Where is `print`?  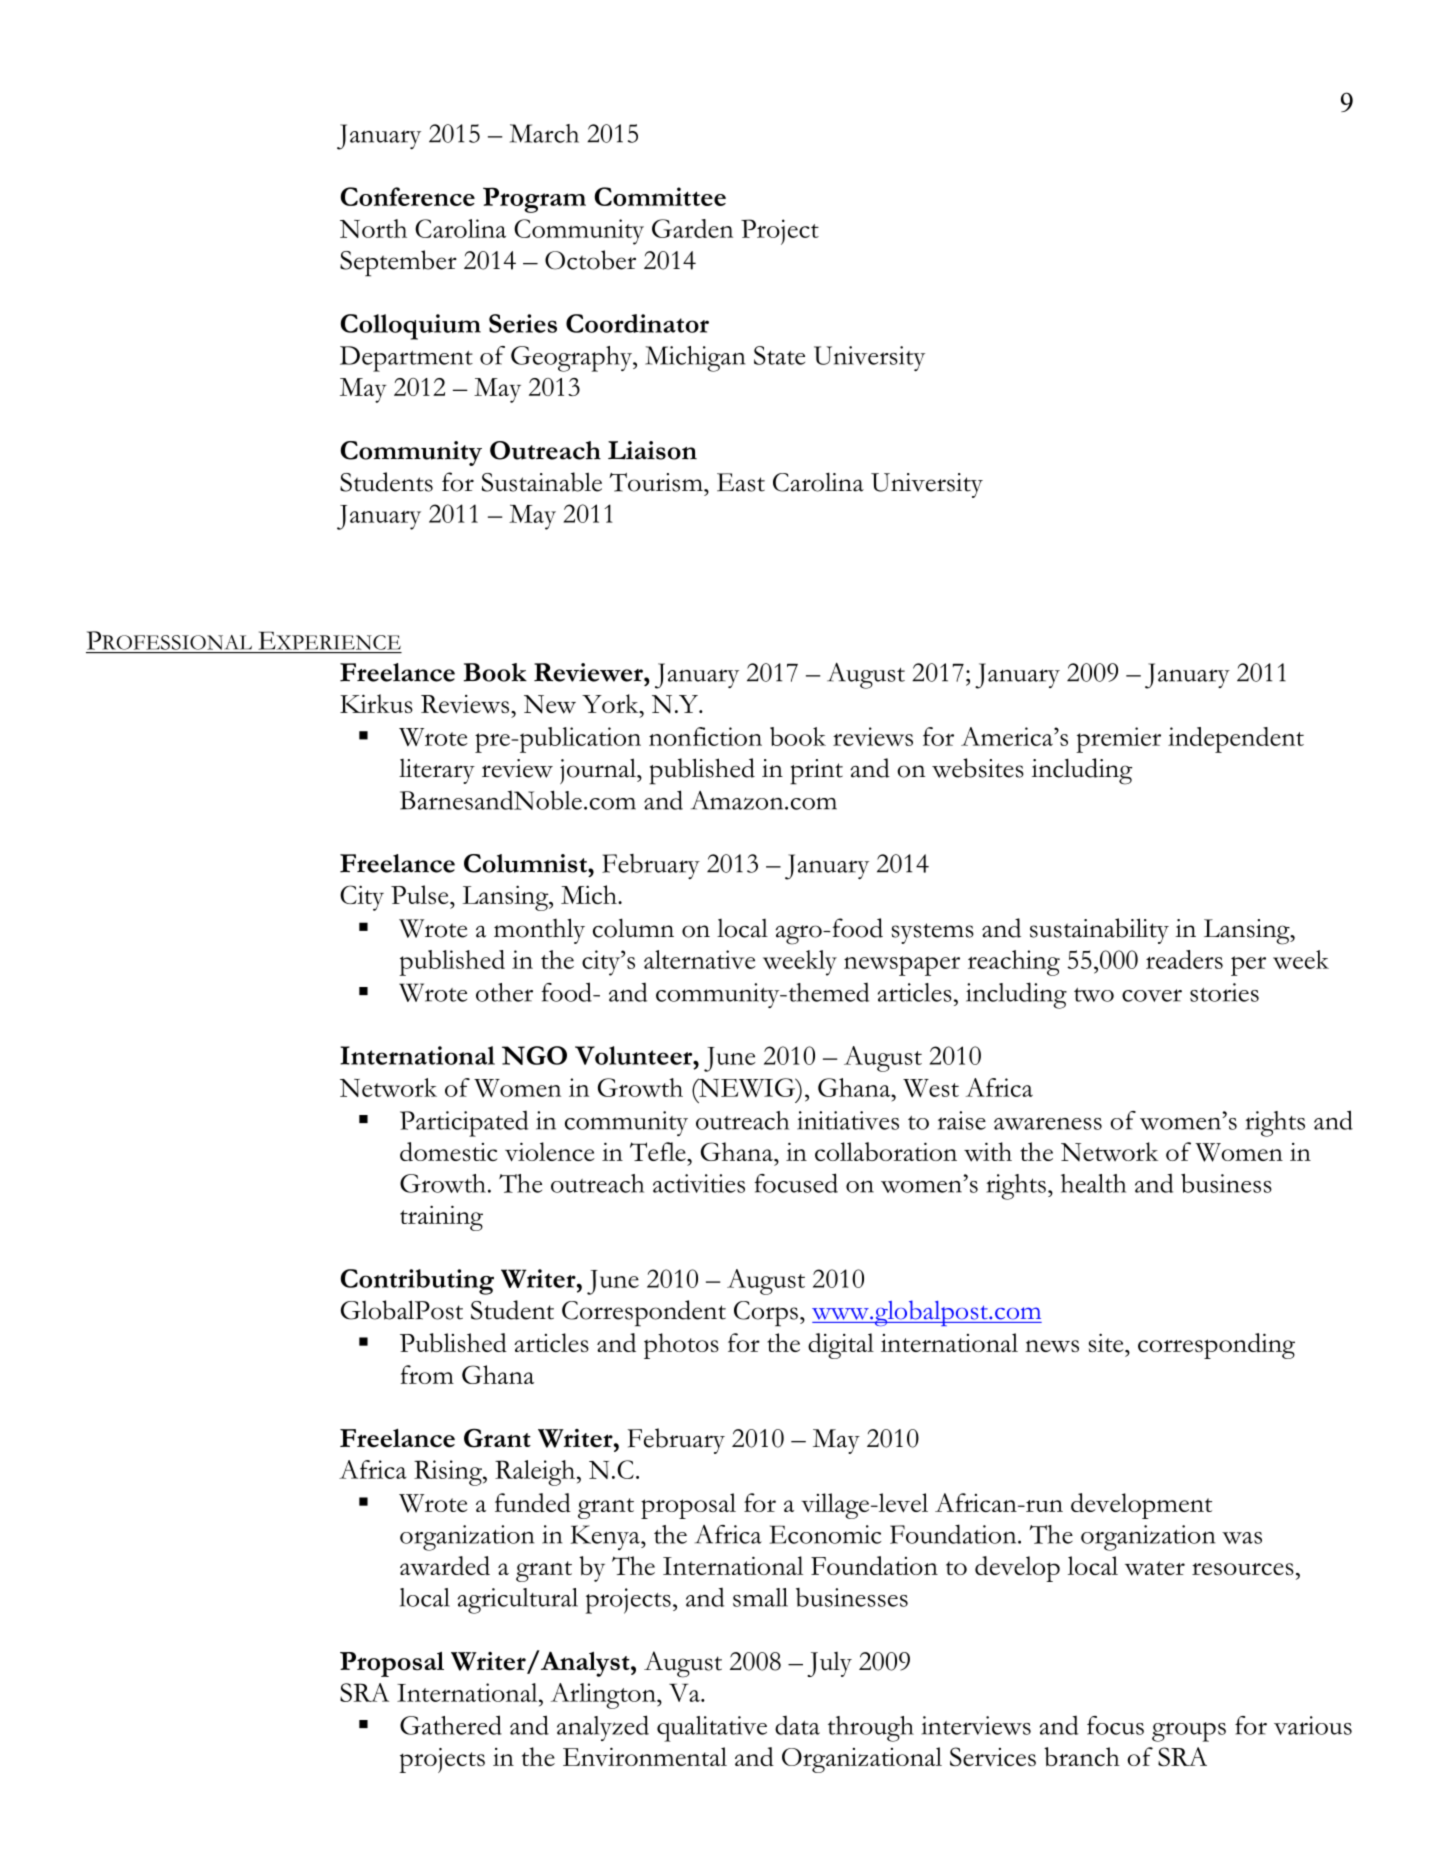
print is located at coordinates (816, 772).
